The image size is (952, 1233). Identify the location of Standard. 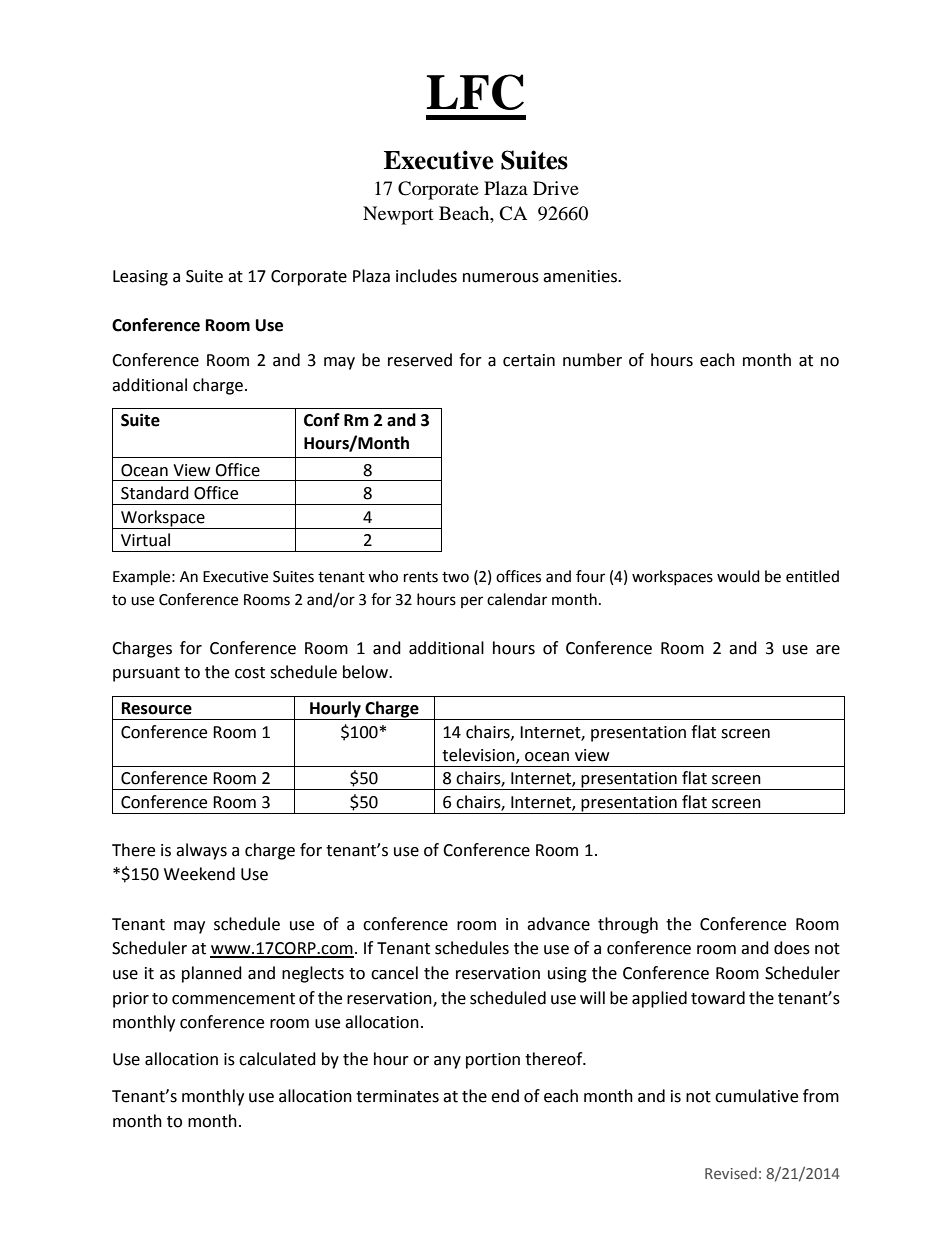
(155, 493).
